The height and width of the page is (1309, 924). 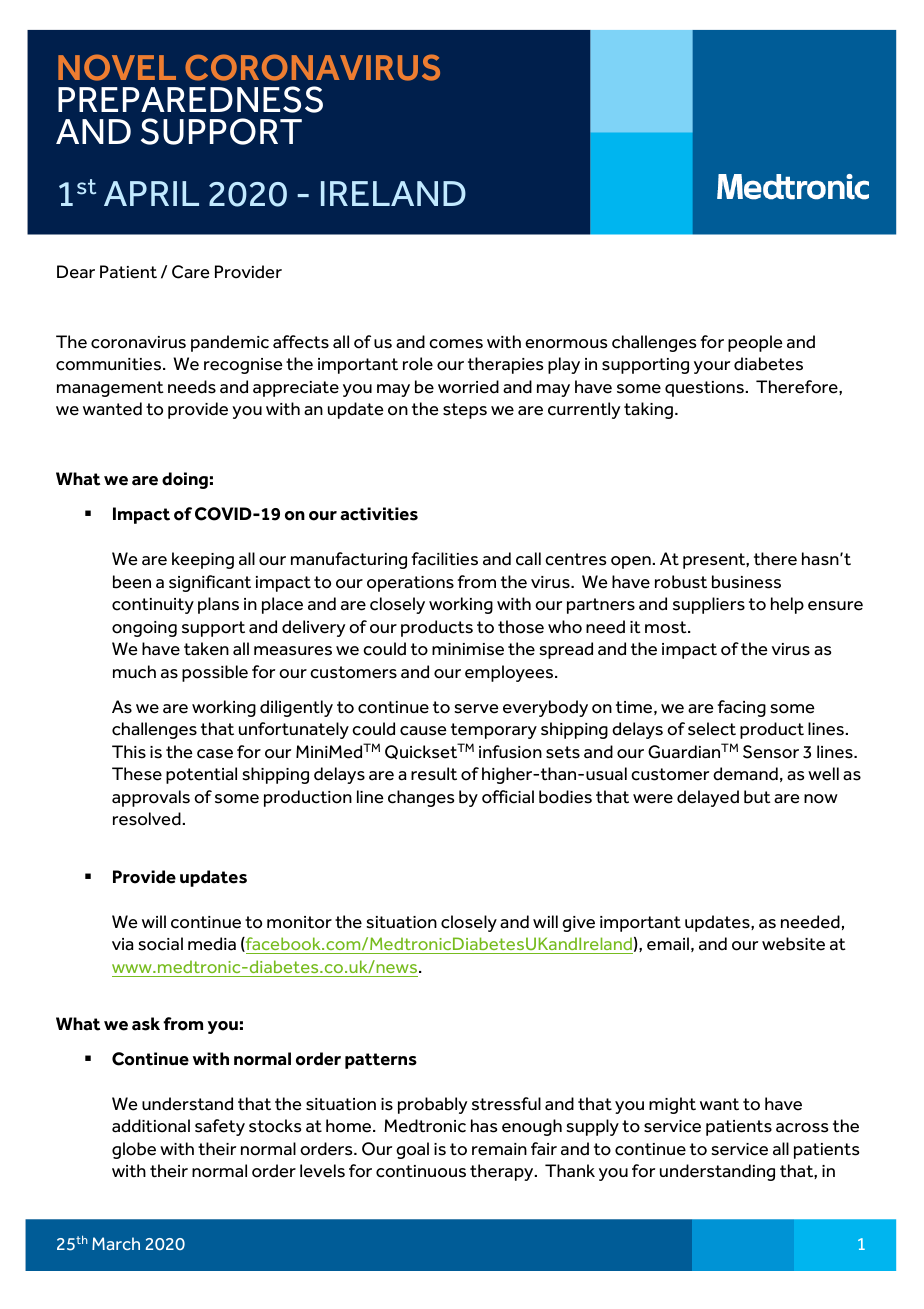 I want to click on comes, so click(x=456, y=344).
